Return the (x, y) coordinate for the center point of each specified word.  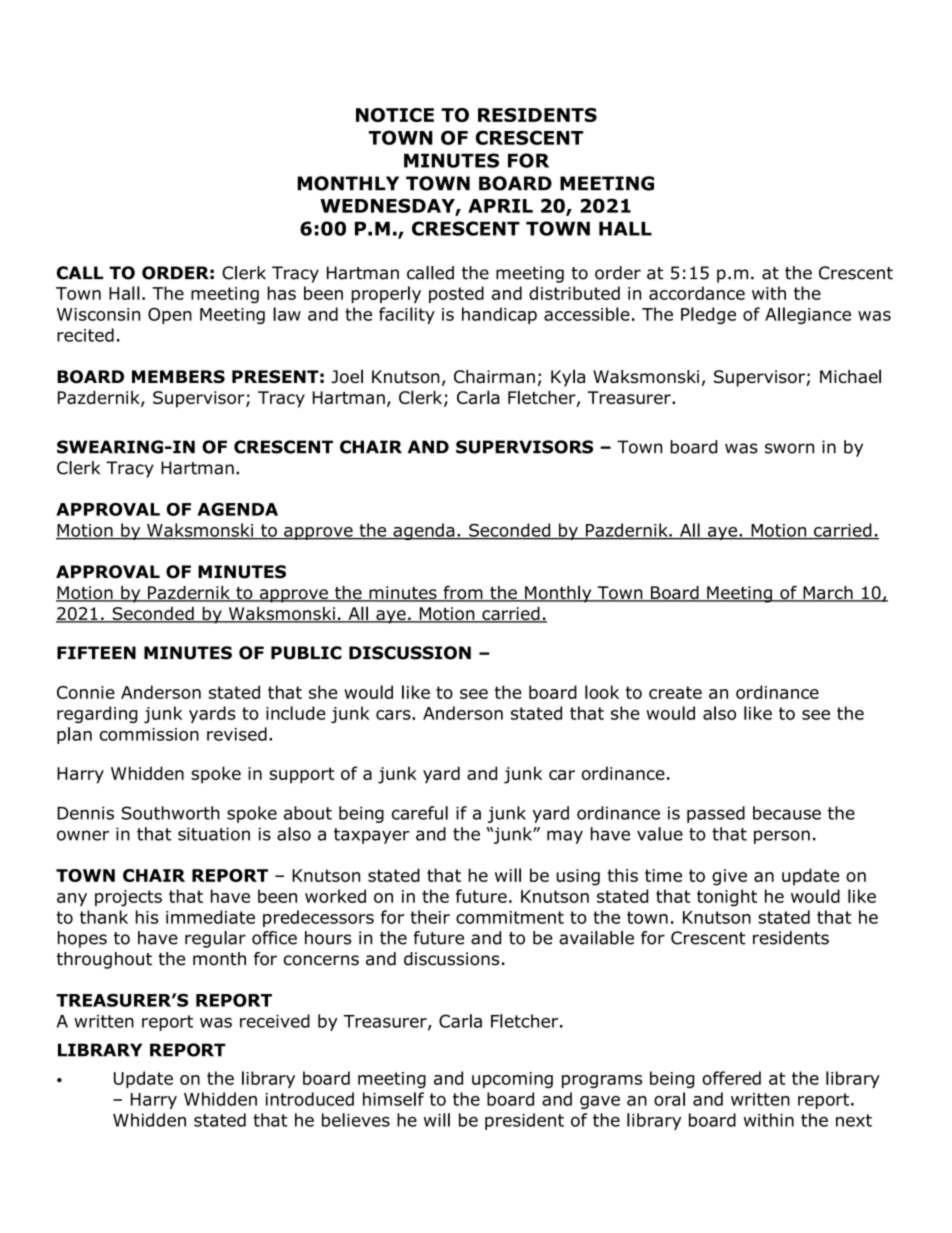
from (463, 594)
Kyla (568, 378)
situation (214, 834)
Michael (850, 376)
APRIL (500, 206)
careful (420, 813)
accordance (697, 293)
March (828, 594)
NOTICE (395, 115)
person (782, 837)
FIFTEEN (96, 652)
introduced (309, 1099)
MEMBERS (178, 377)
